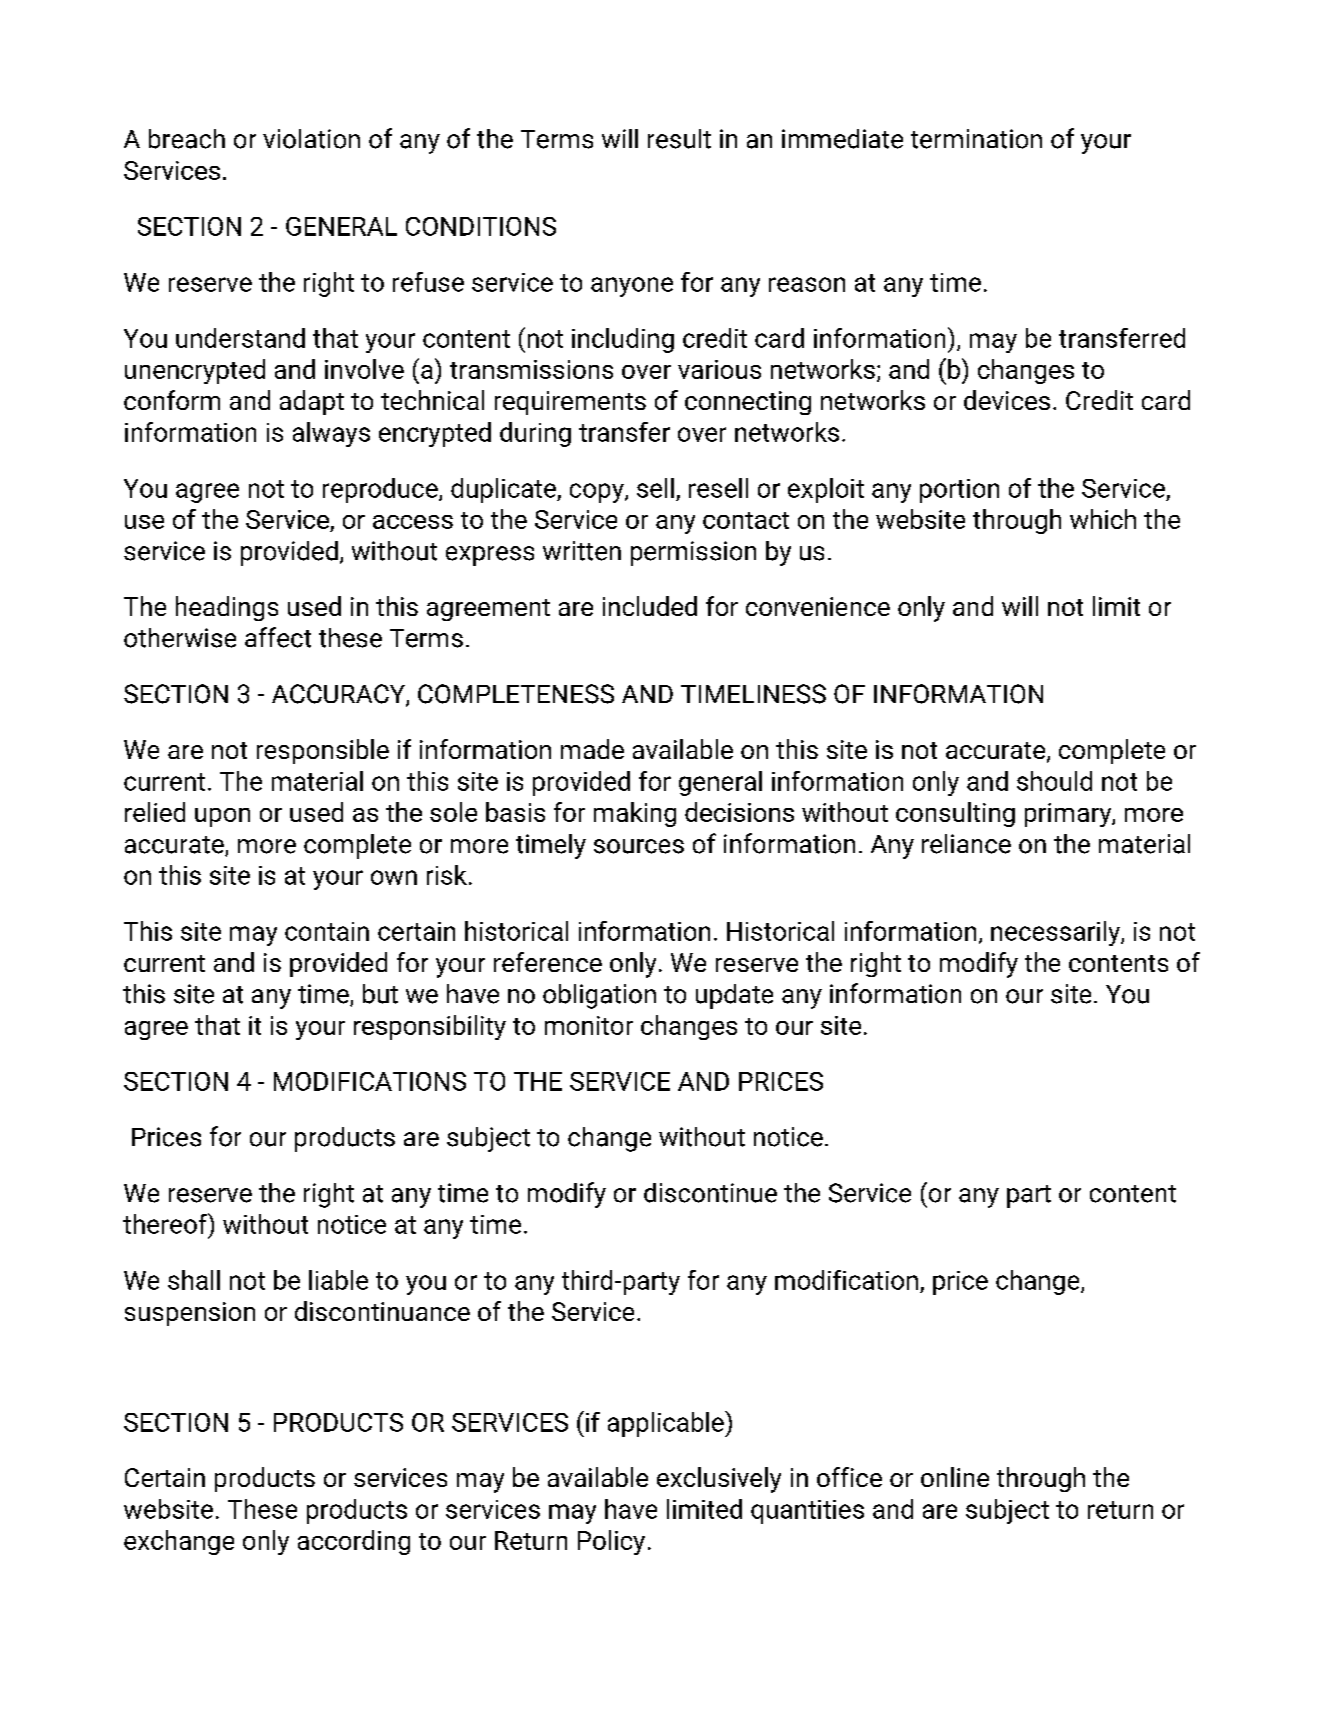  I want to click on violation, so click(311, 139).
